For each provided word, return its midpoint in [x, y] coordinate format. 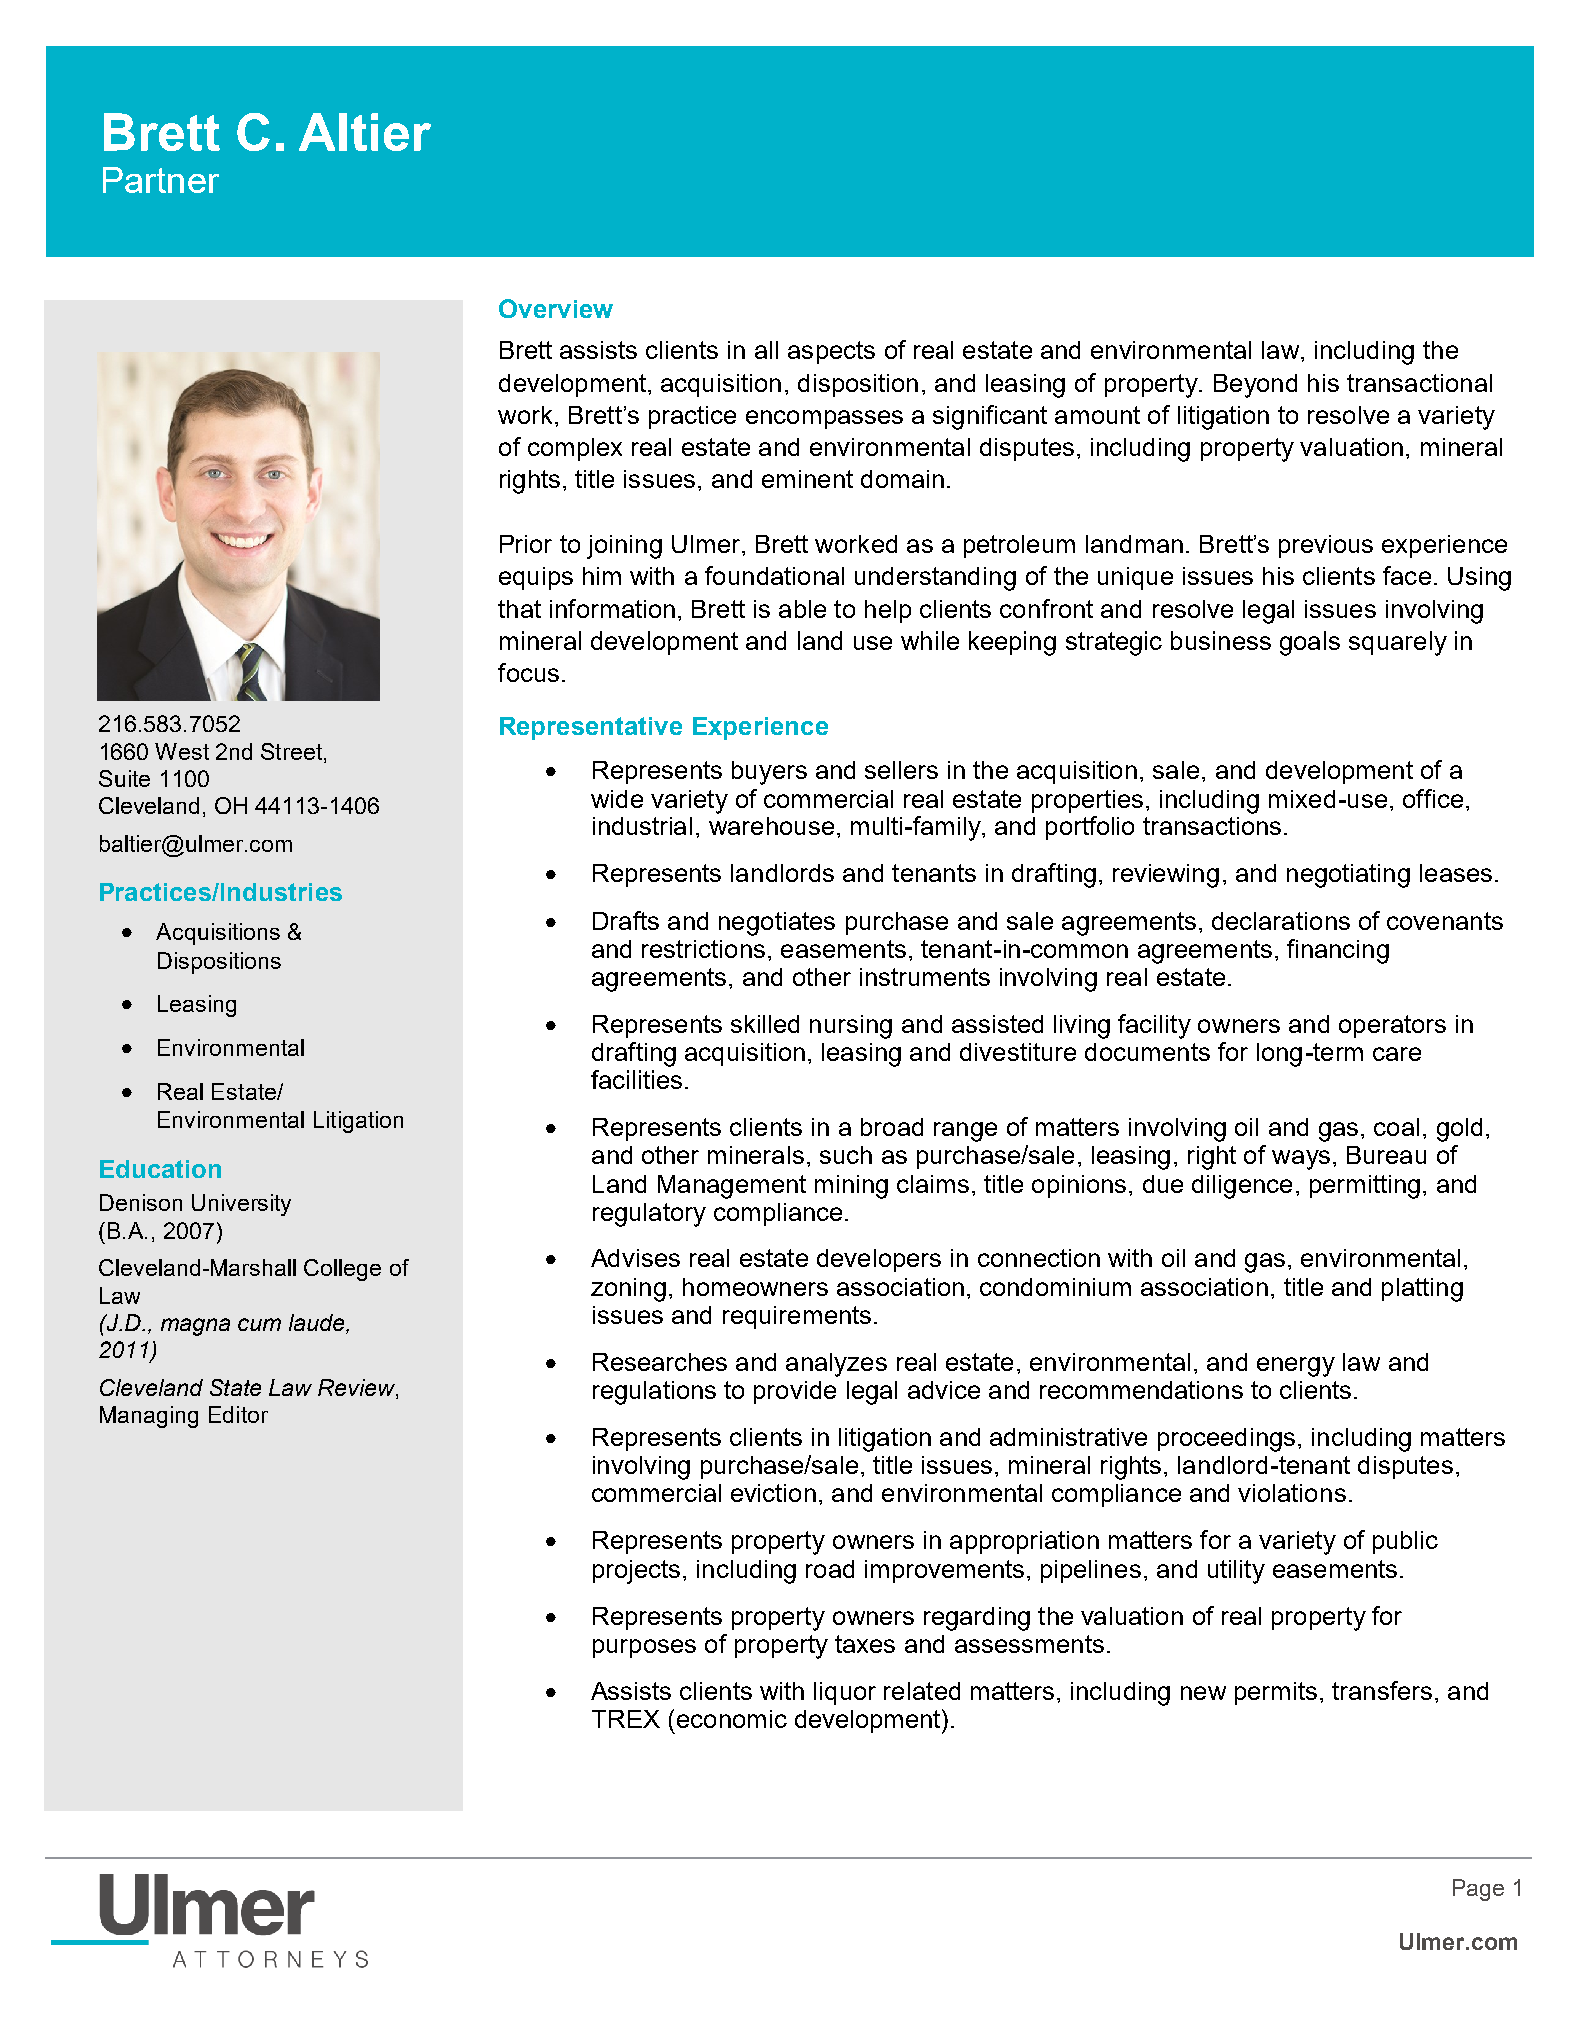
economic [732, 1719]
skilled [765, 1024]
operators [1392, 1026]
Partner [161, 180]
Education [160, 1169]
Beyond [1255, 386]
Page [1478, 1890]
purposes [644, 1648]
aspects [831, 352]
